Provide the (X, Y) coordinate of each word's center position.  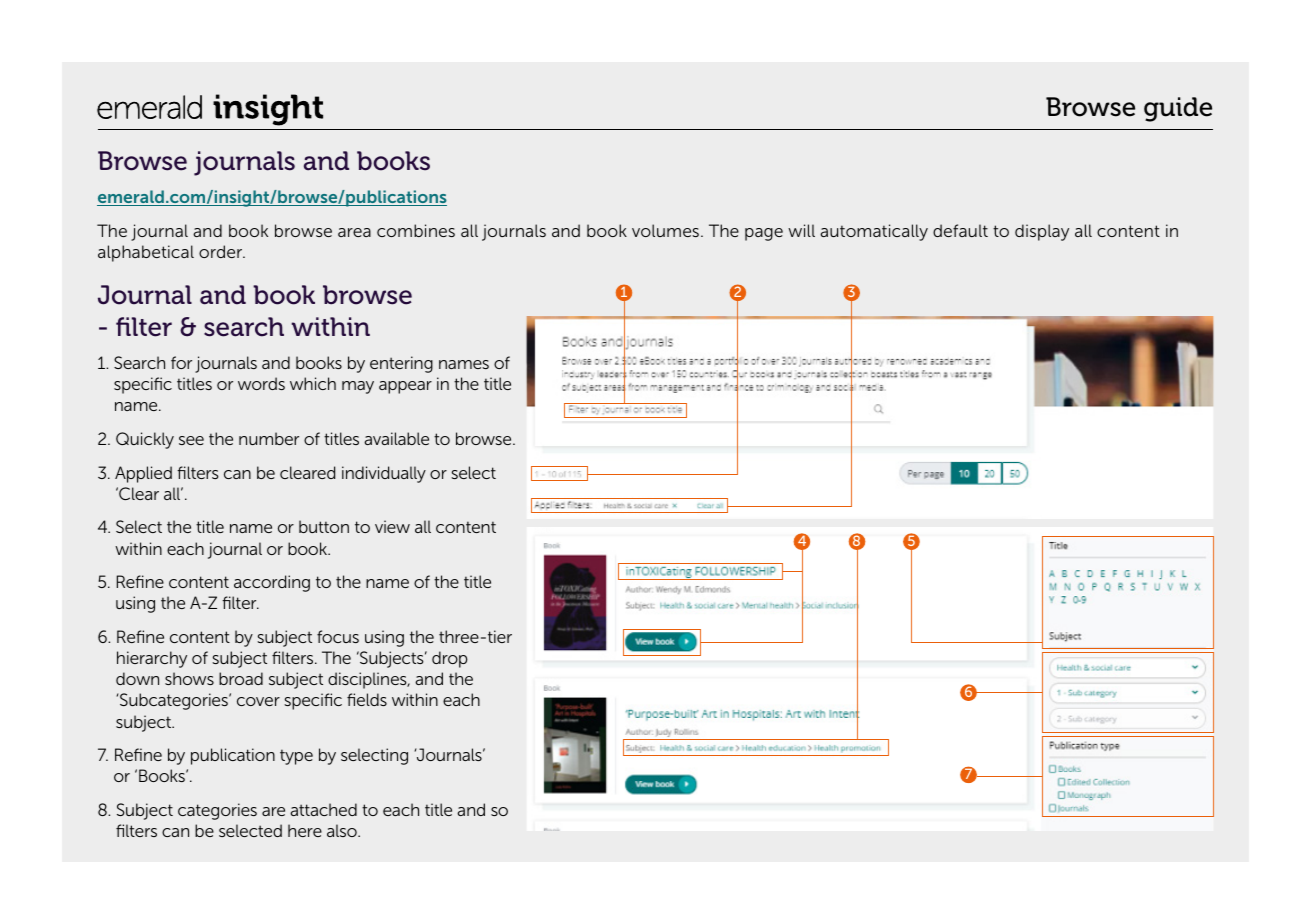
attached (323, 809)
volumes (665, 230)
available (396, 438)
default (960, 230)
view (392, 526)
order (222, 251)
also (343, 830)
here (305, 830)
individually (384, 474)
